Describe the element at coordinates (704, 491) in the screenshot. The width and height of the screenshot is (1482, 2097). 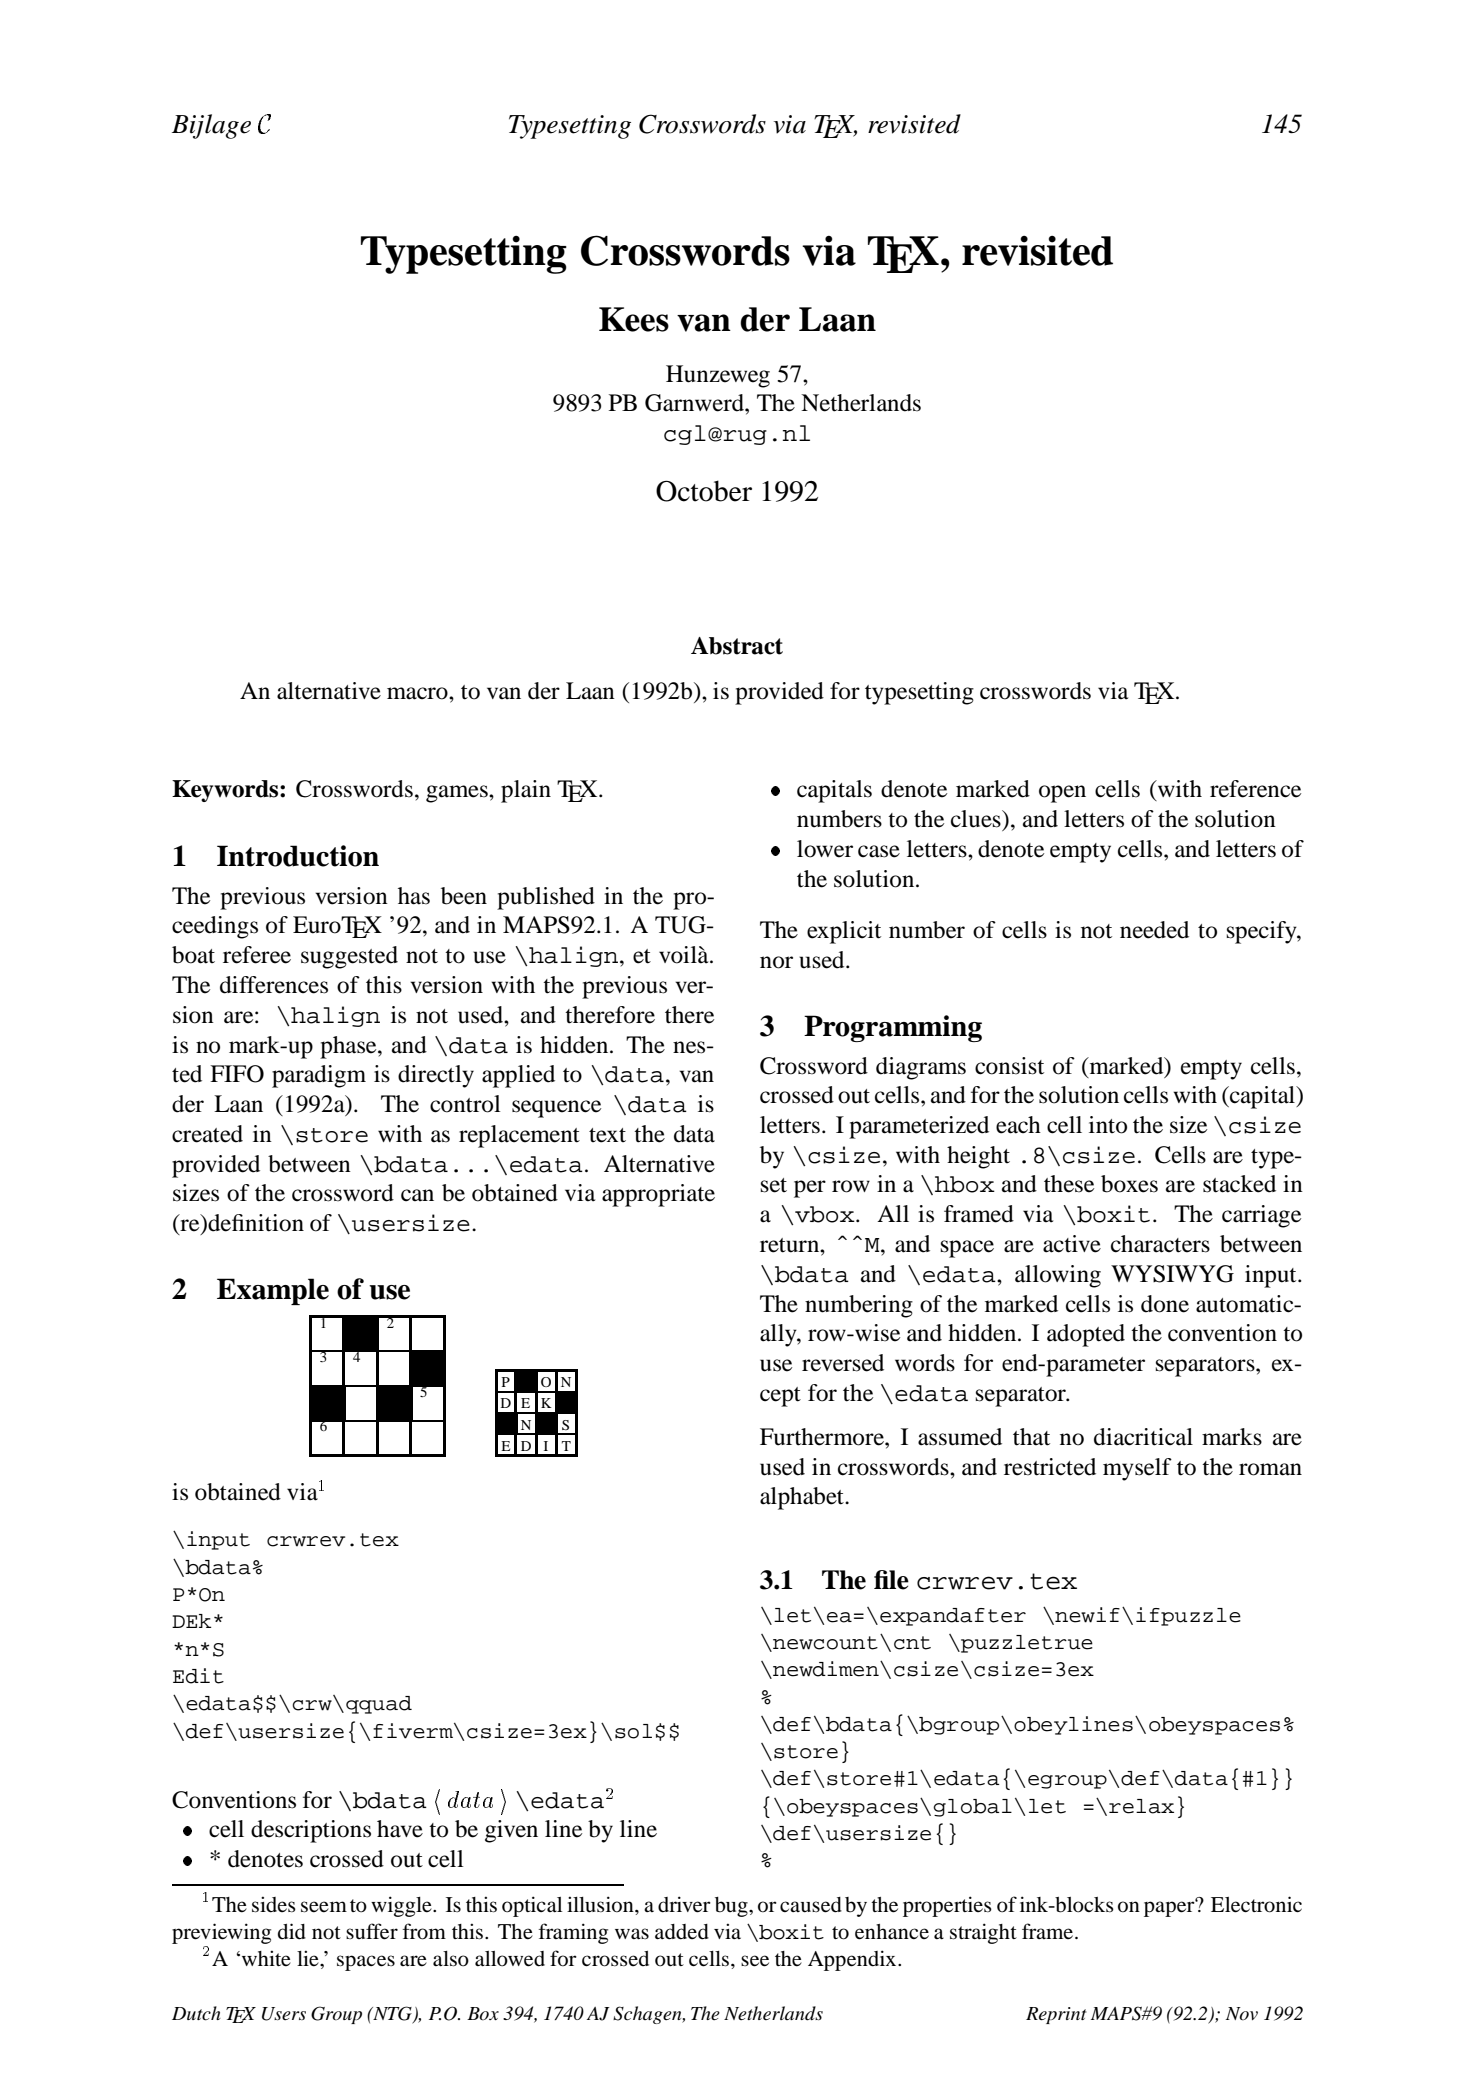
I see `October` at that location.
